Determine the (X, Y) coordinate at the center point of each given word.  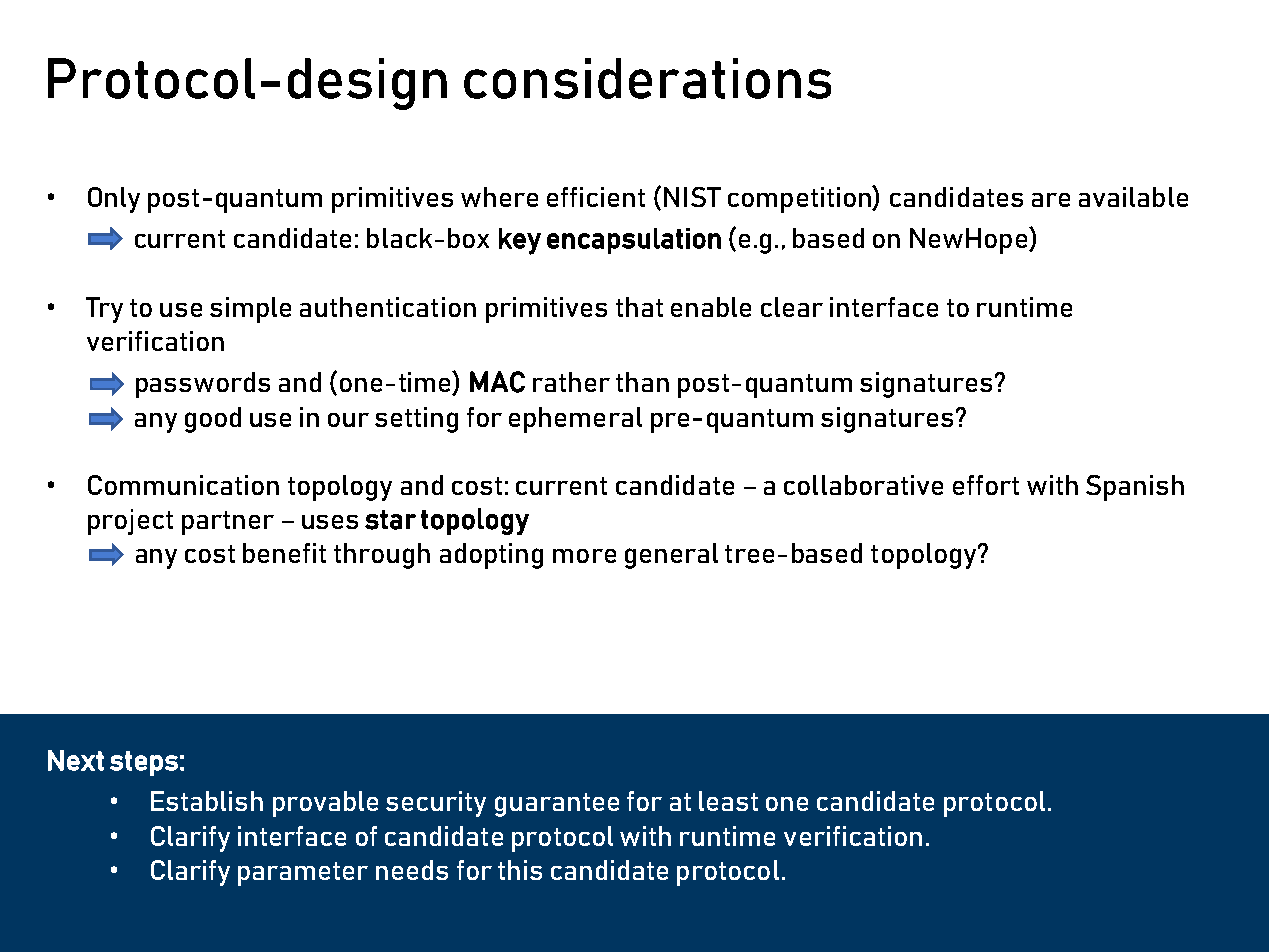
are (1051, 200)
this (520, 870)
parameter (303, 874)
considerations (647, 78)
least (728, 801)
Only (114, 200)
